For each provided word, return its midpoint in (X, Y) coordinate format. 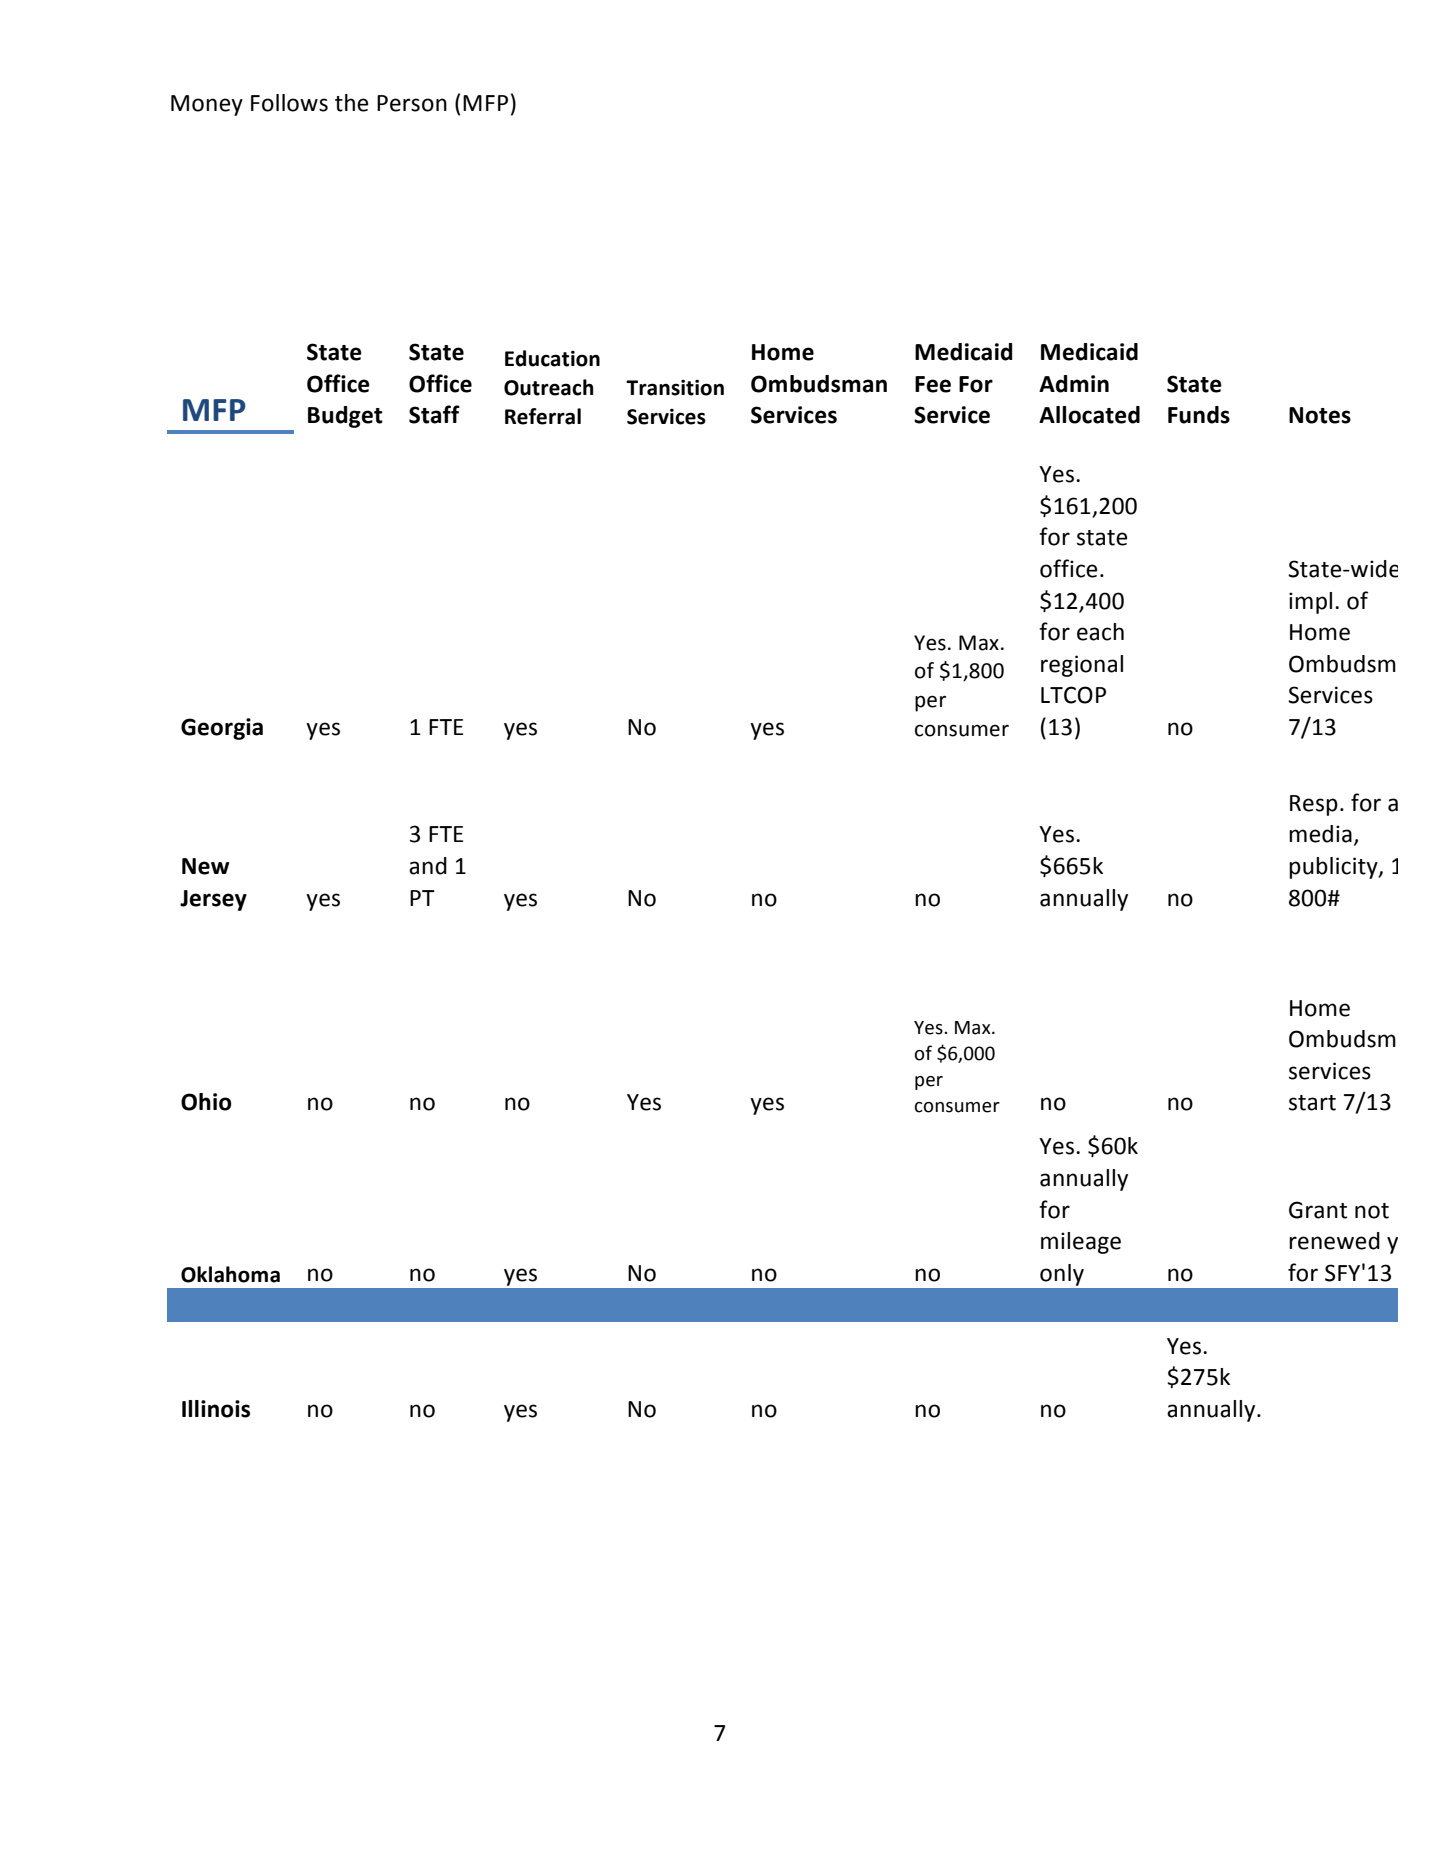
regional (1082, 666)
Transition (675, 388)
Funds (1199, 415)
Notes (1320, 415)
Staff (434, 414)
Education (552, 358)
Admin (1074, 384)
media (1320, 834)
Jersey (213, 900)
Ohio (206, 1102)
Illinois (216, 1409)
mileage (1081, 1243)
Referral (543, 416)
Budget (345, 417)
